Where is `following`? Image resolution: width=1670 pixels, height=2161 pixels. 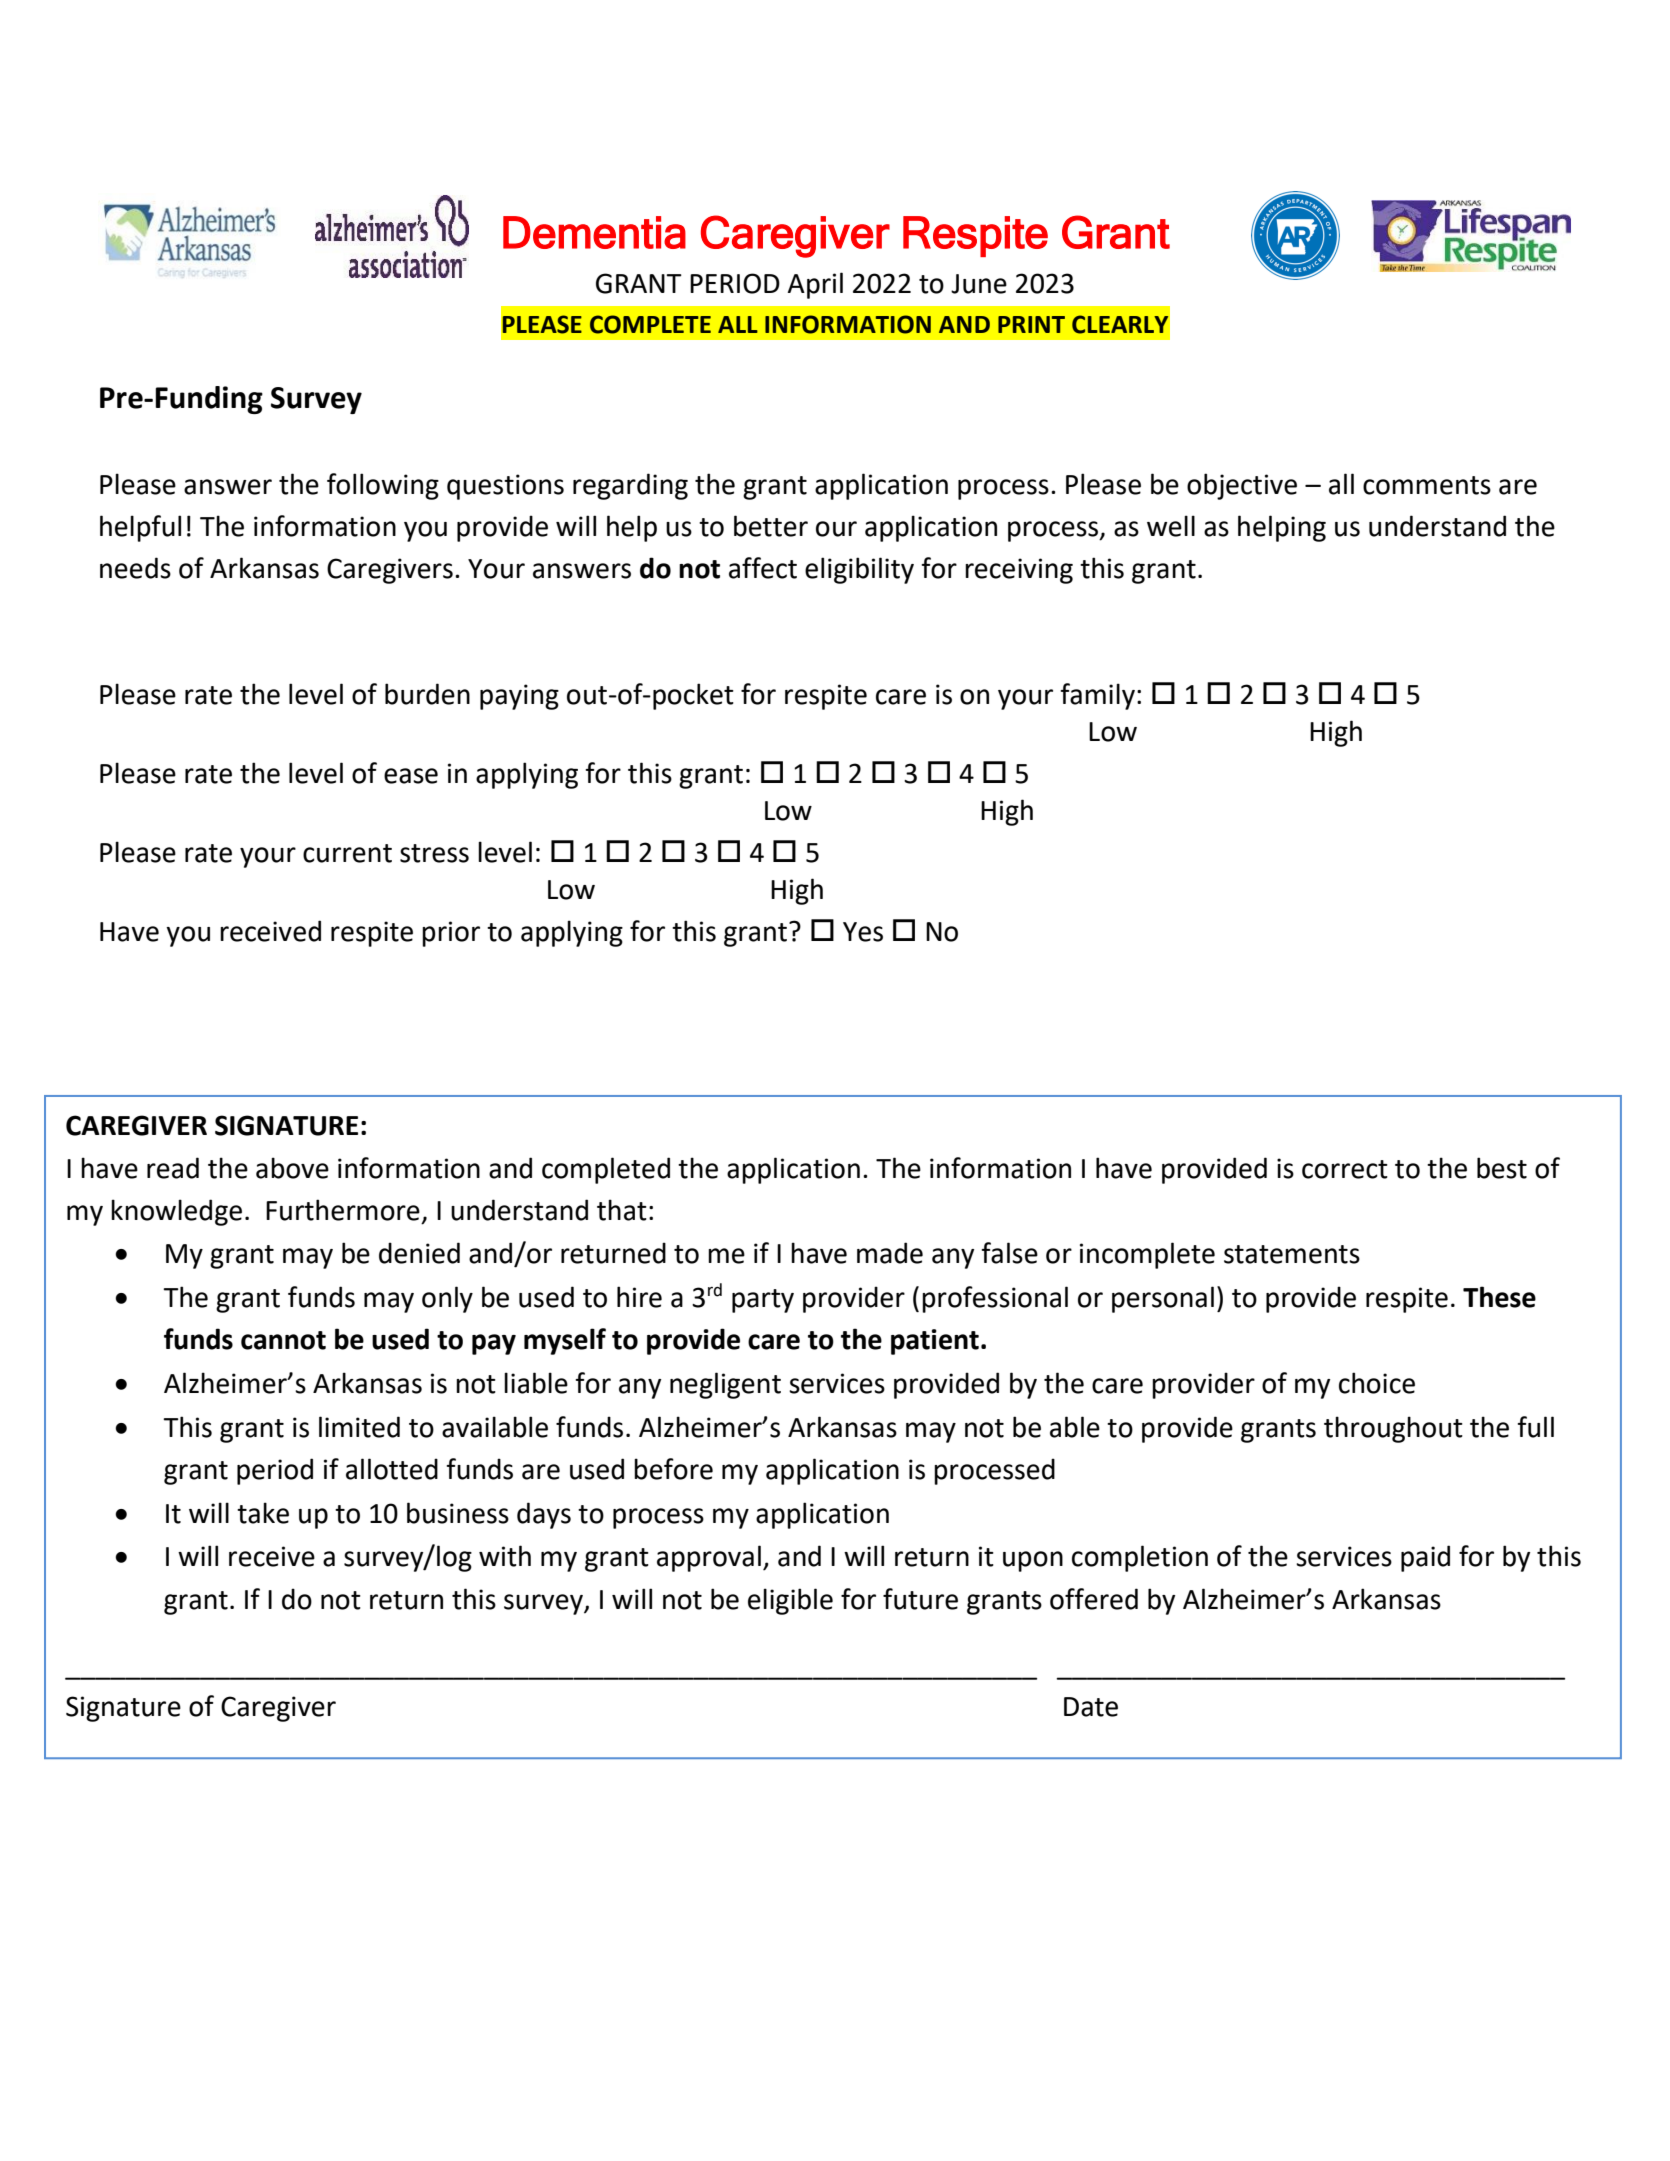
following is located at coordinates (383, 486).
